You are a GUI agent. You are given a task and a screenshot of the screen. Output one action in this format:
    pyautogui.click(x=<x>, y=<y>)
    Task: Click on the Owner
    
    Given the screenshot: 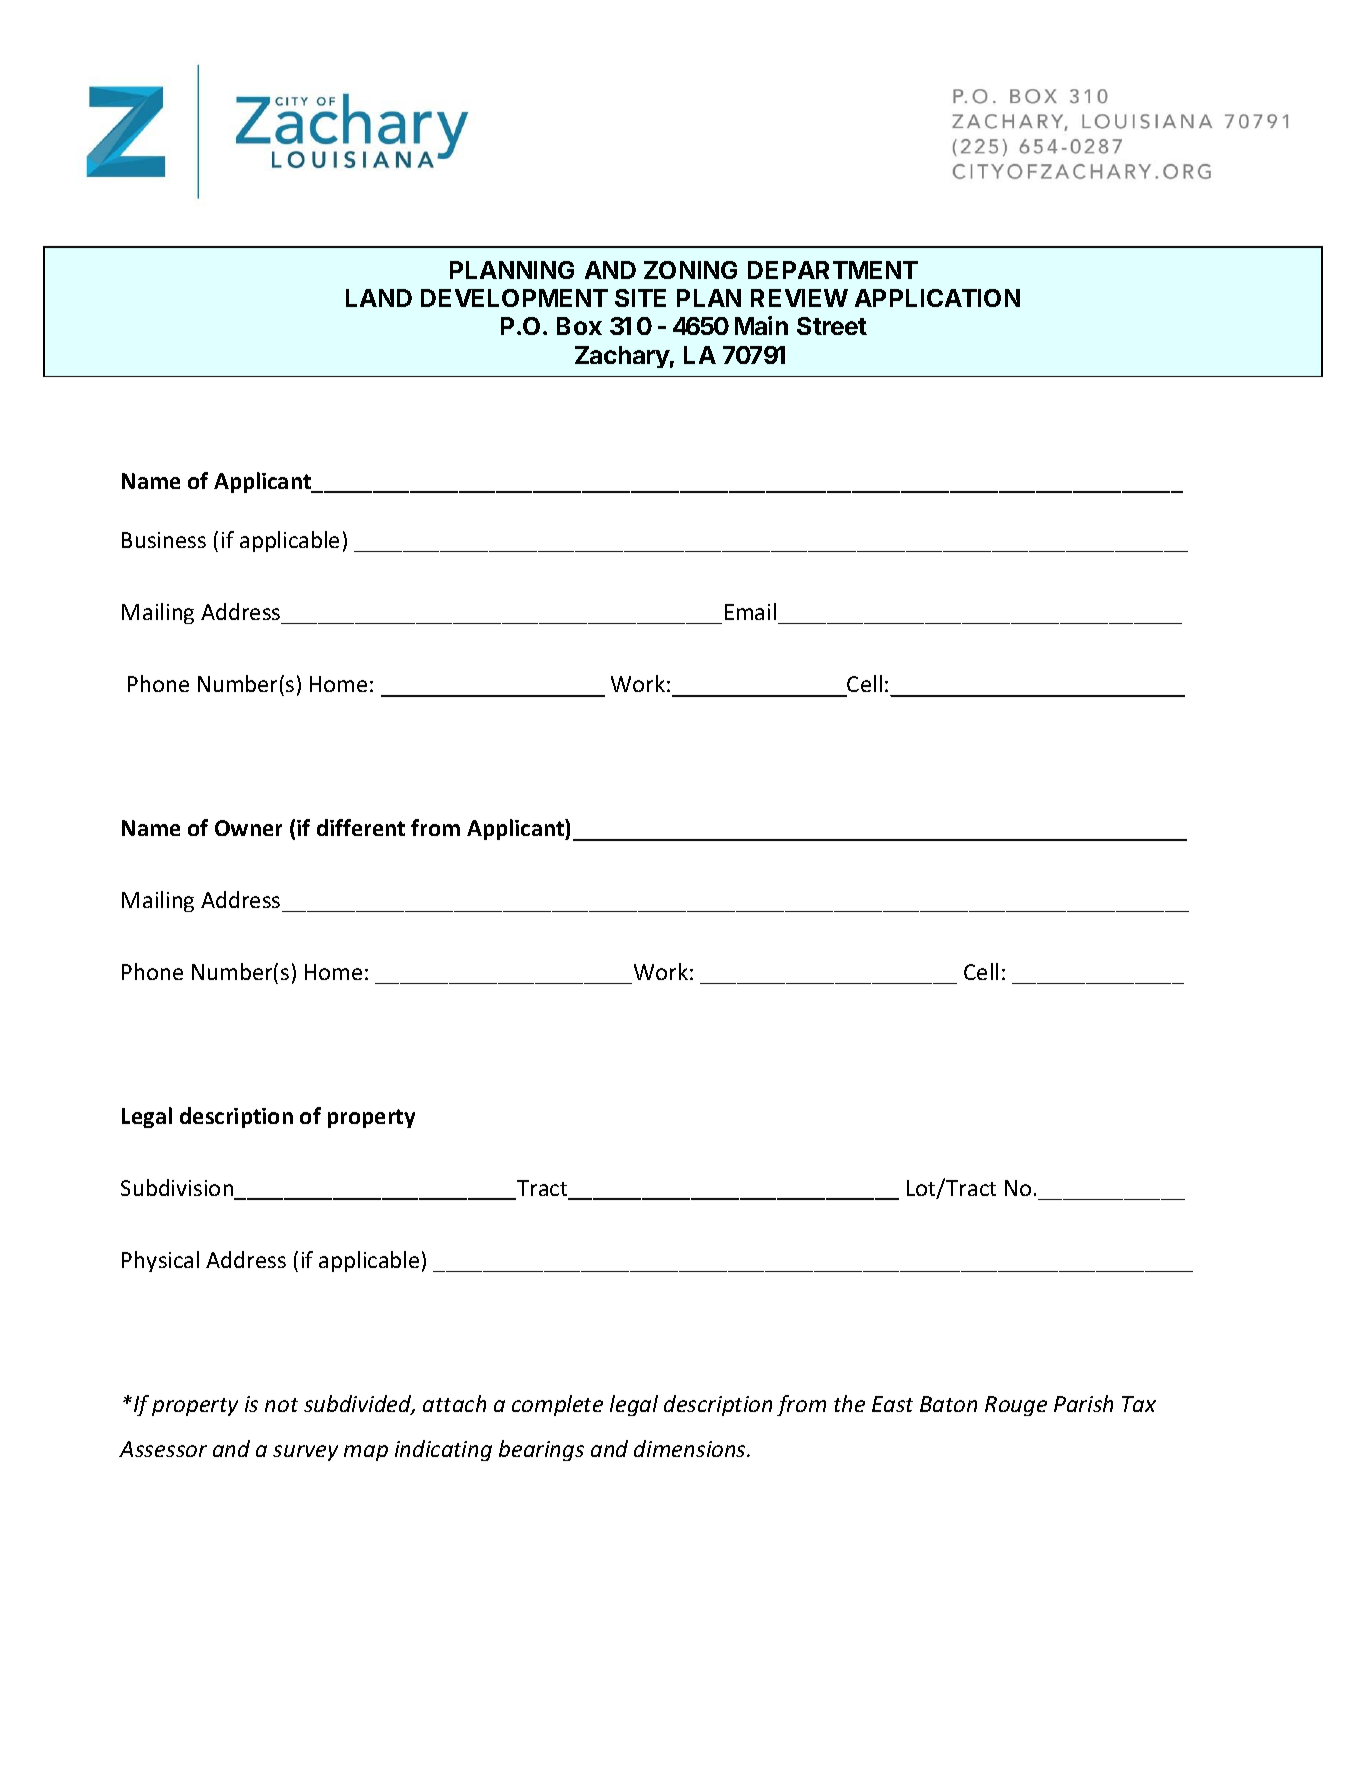 What is the action you would take?
    pyautogui.click(x=248, y=828)
